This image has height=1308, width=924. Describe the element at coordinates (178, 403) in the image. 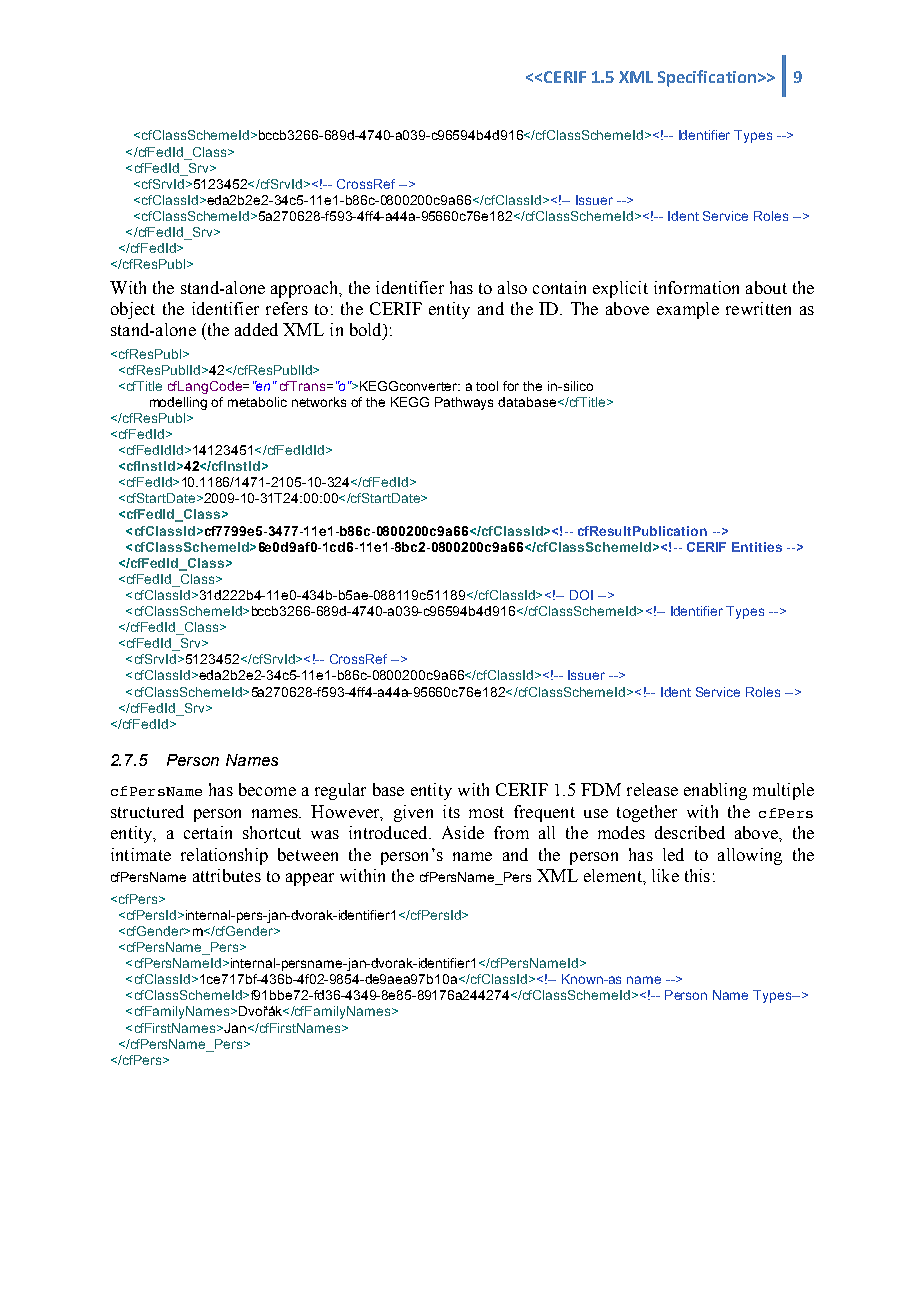

I see `modelling` at that location.
